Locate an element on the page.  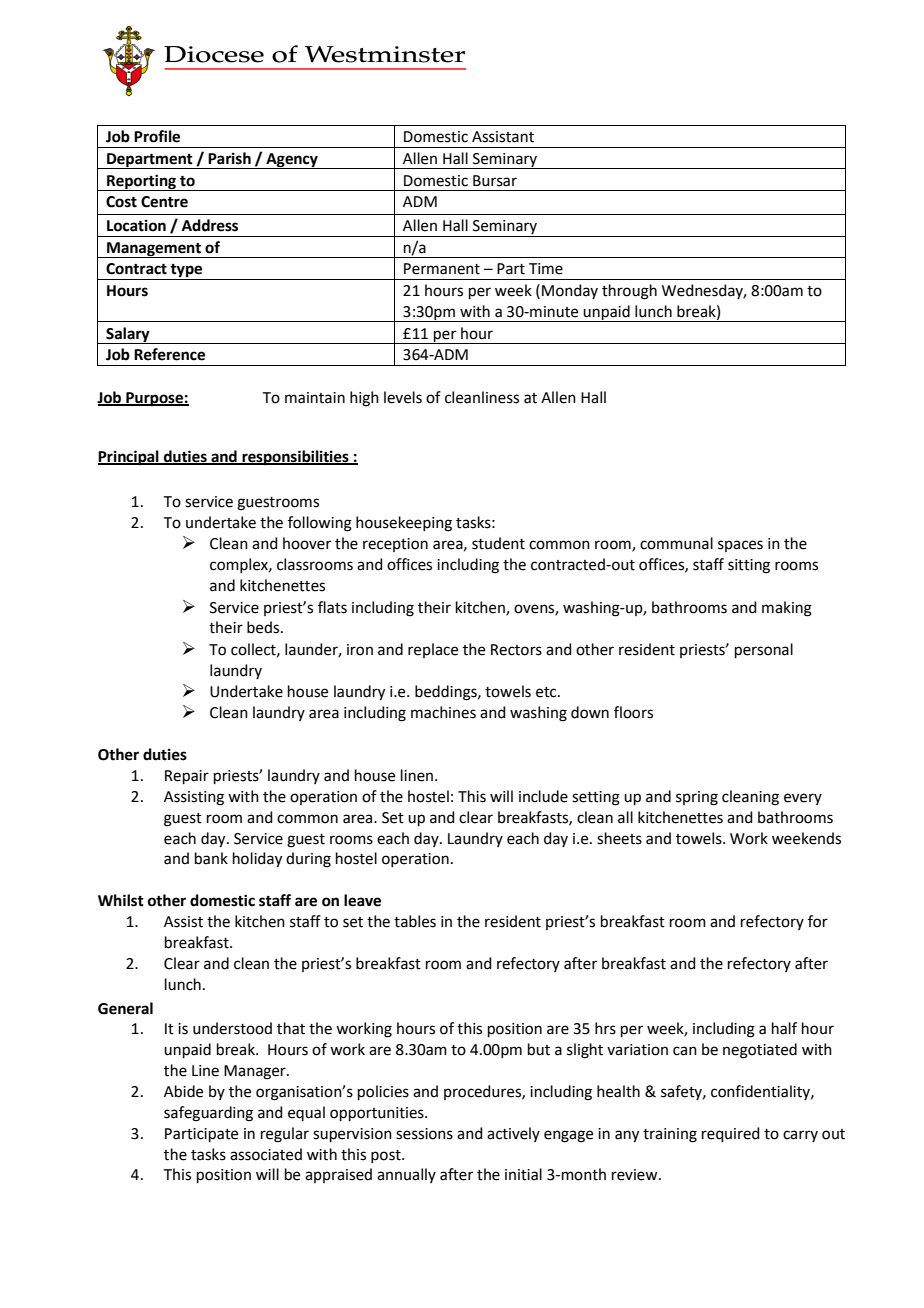
Parish is located at coordinates (229, 158).
